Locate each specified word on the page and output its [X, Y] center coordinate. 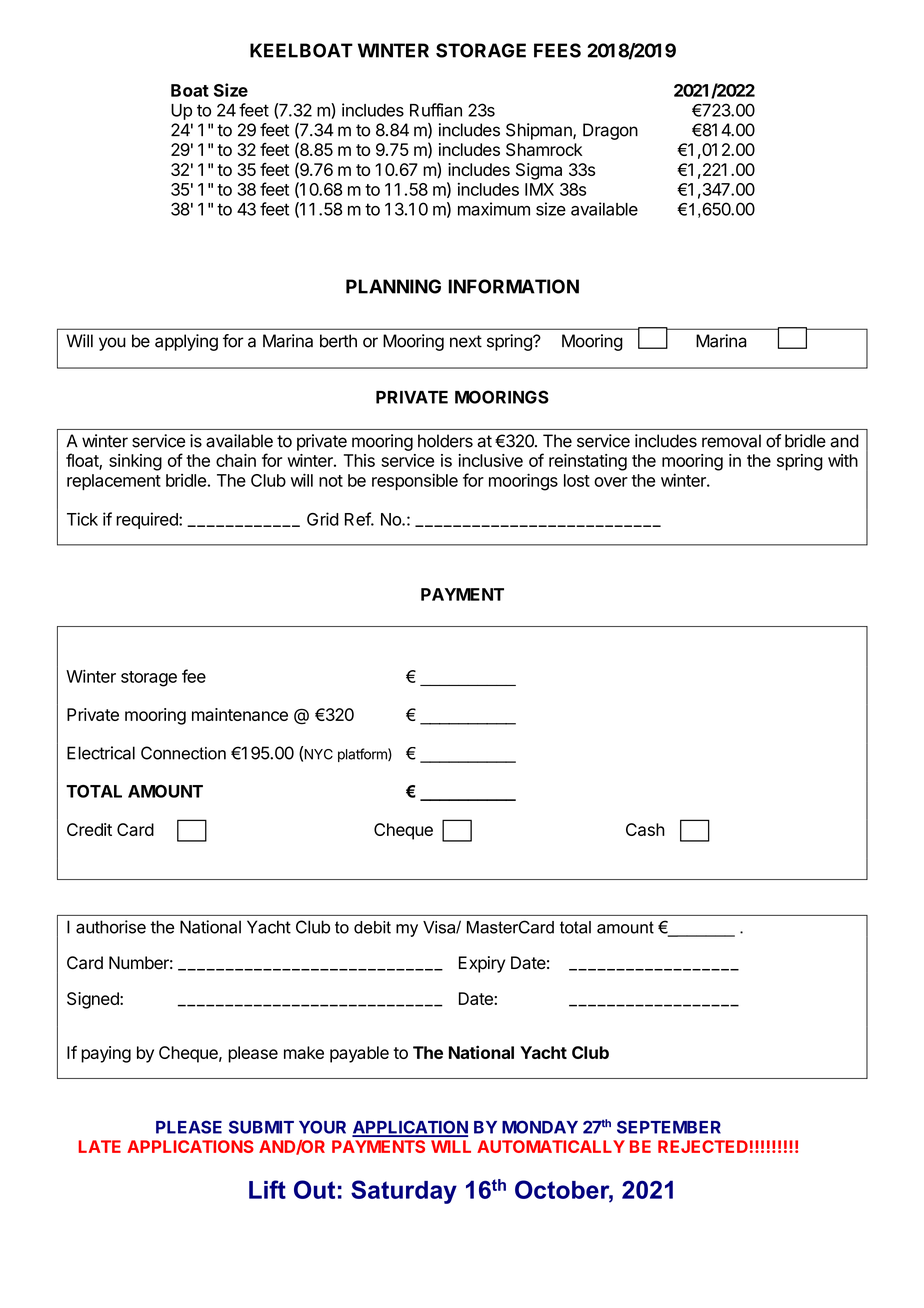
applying [186, 342]
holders [445, 441]
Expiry [482, 964]
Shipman [540, 131]
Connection [183, 753]
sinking [135, 462]
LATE [99, 1146]
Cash [645, 829]
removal [731, 441]
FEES [557, 50]
